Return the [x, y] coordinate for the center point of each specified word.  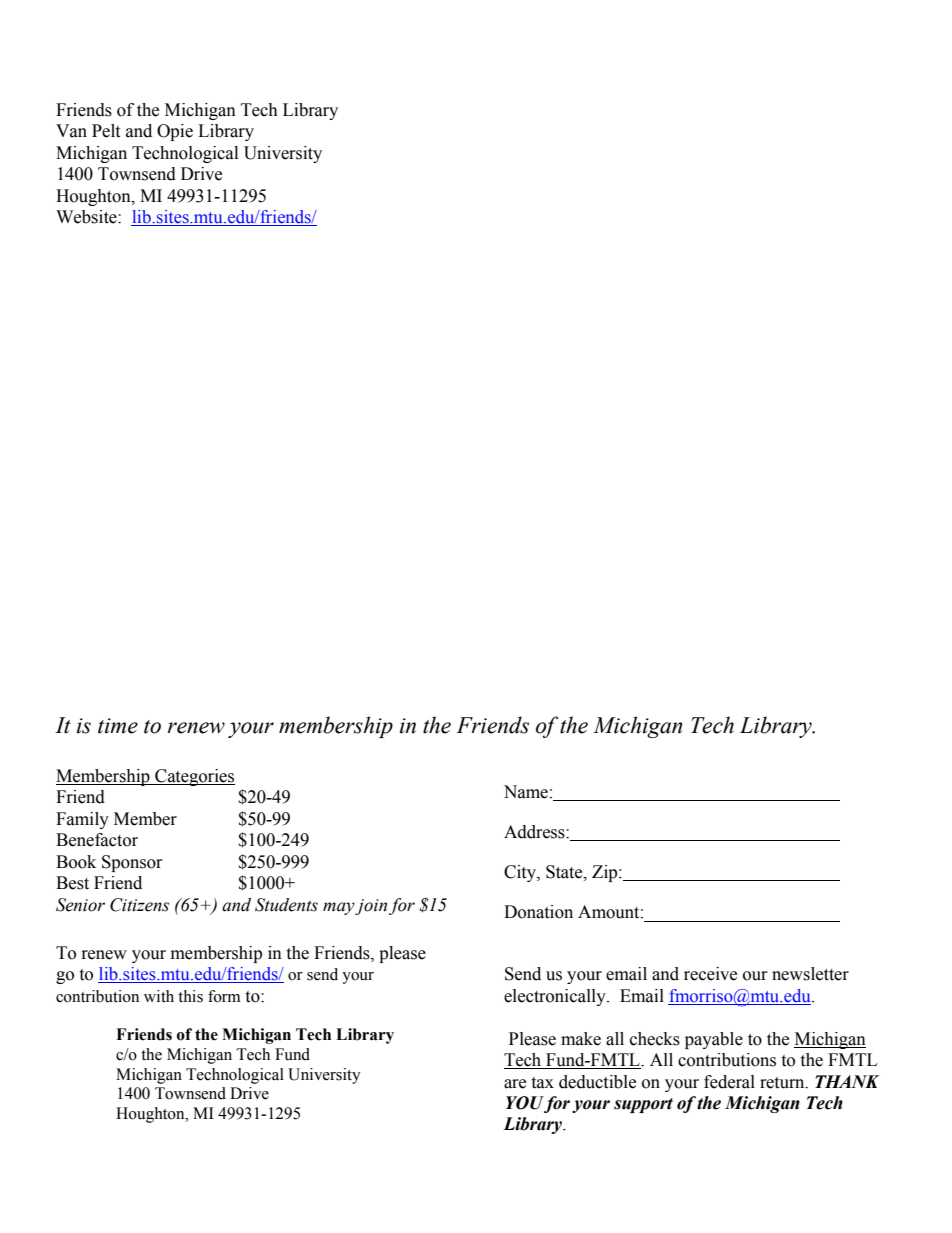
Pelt [106, 131]
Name [526, 792]
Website [87, 217]
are [515, 1084]
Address [535, 832]
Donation [538, 912]
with [159, 996]
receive [710, 974]
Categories [194, 777]
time [118, 726]
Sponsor [132, 863]
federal [729, 1082]
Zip [606, 873]
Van [71, 131]
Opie [175, 132]
